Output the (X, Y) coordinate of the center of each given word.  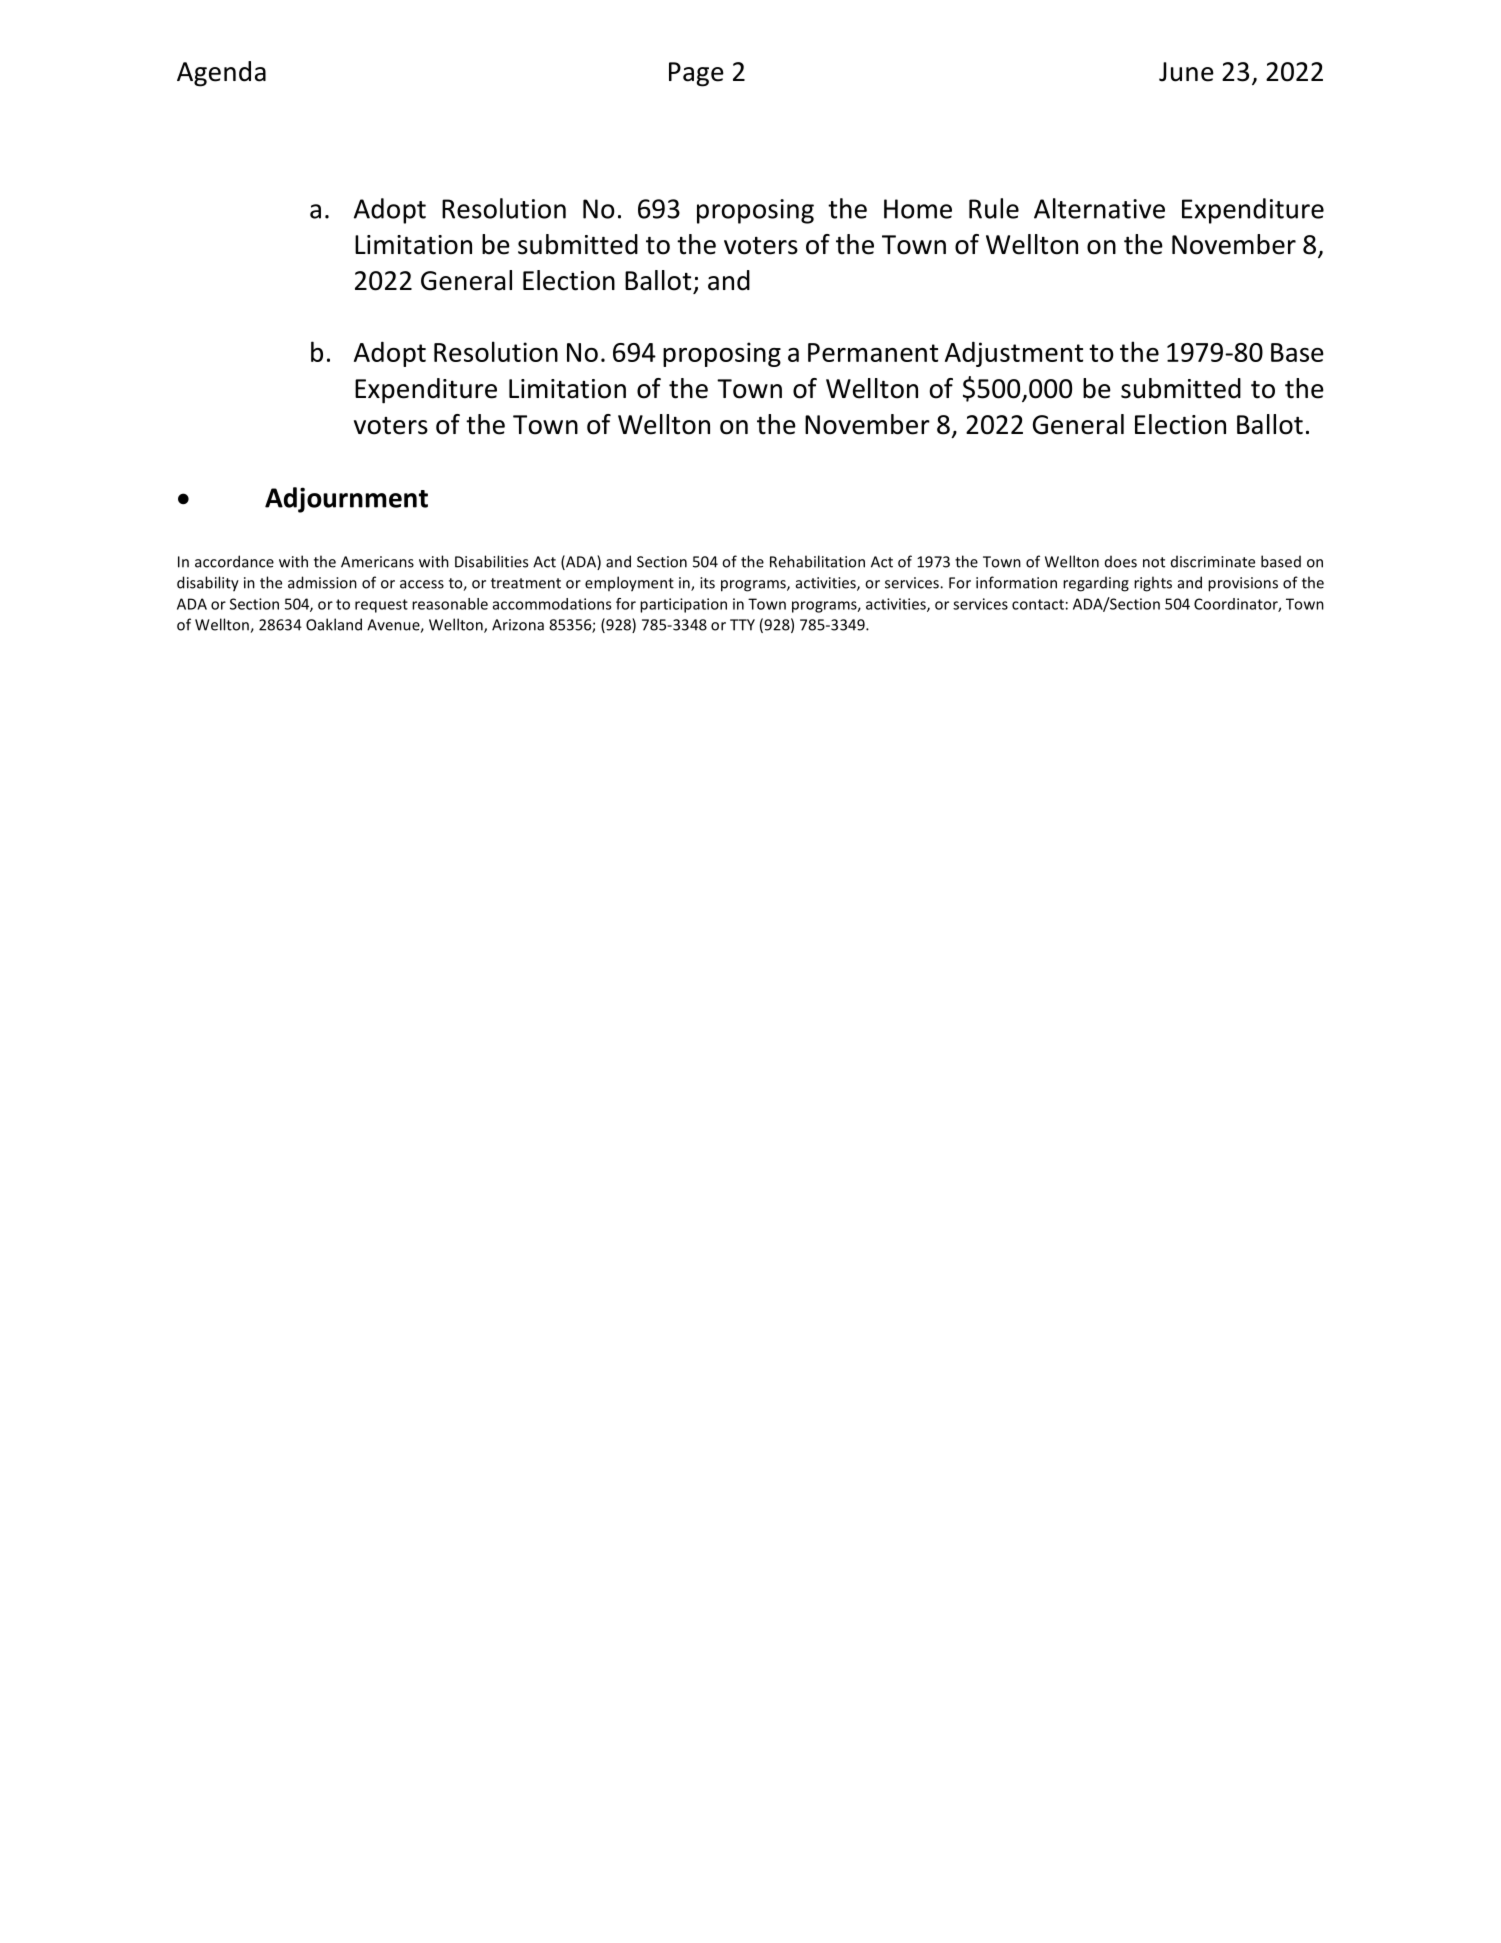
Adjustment (1014, 354)
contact (1038, 604)
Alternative (1099, 208)
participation (683, 605)
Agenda (221, 74)
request (381, 606)
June (1186, 72)
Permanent (873, 352)
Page (696, 74)
